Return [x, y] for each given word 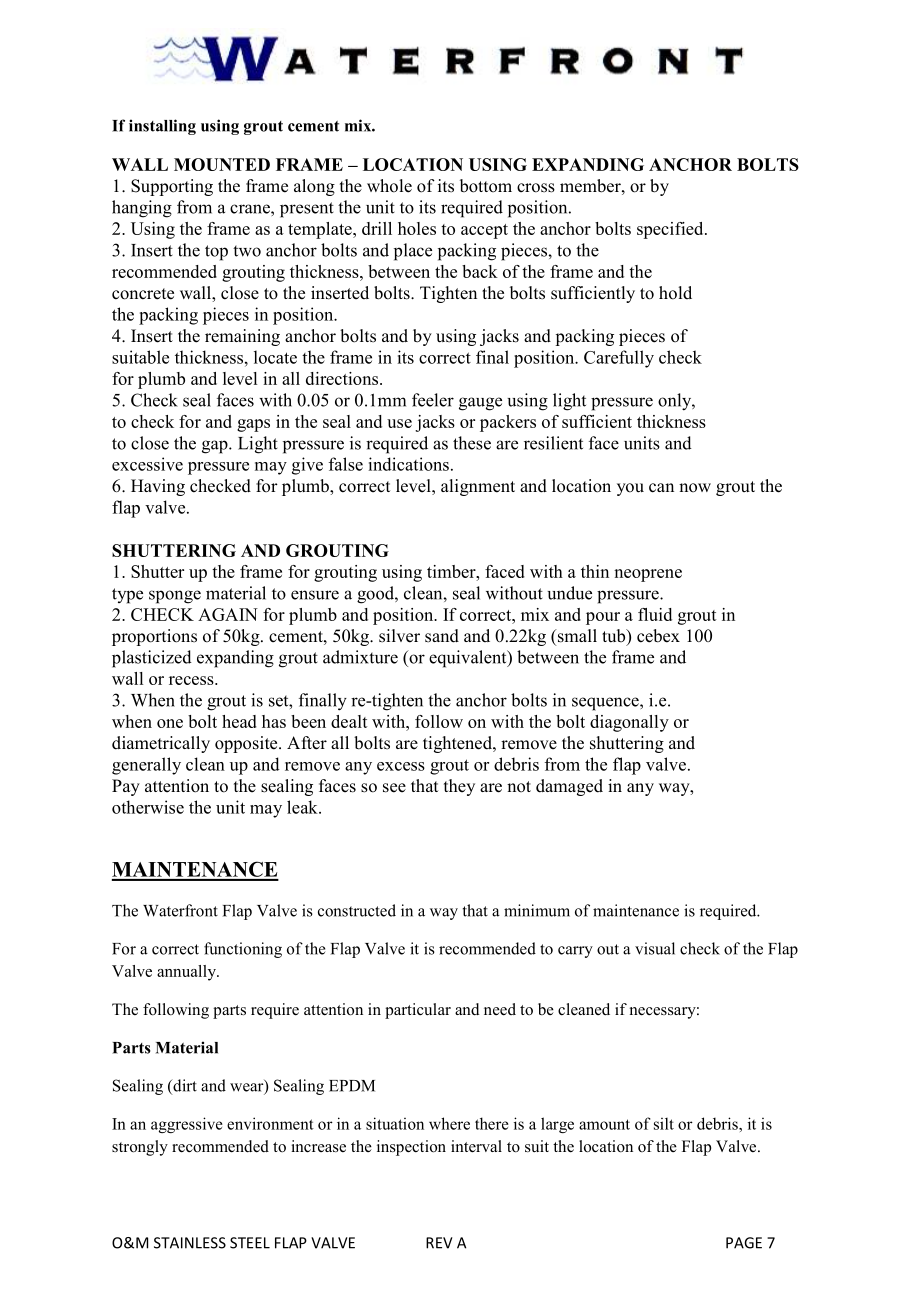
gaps [253, 425]
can [661, 488]
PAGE [744, 1243]
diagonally [629, 723]
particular [418, 1011]
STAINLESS [190, 1243]
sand [442, 636]
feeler [433, 400]
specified [671, 230]
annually [187, 973]
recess [192, 680]
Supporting [172, 187]
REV [439, 1243]
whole [389, 186]
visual [655, 948]
